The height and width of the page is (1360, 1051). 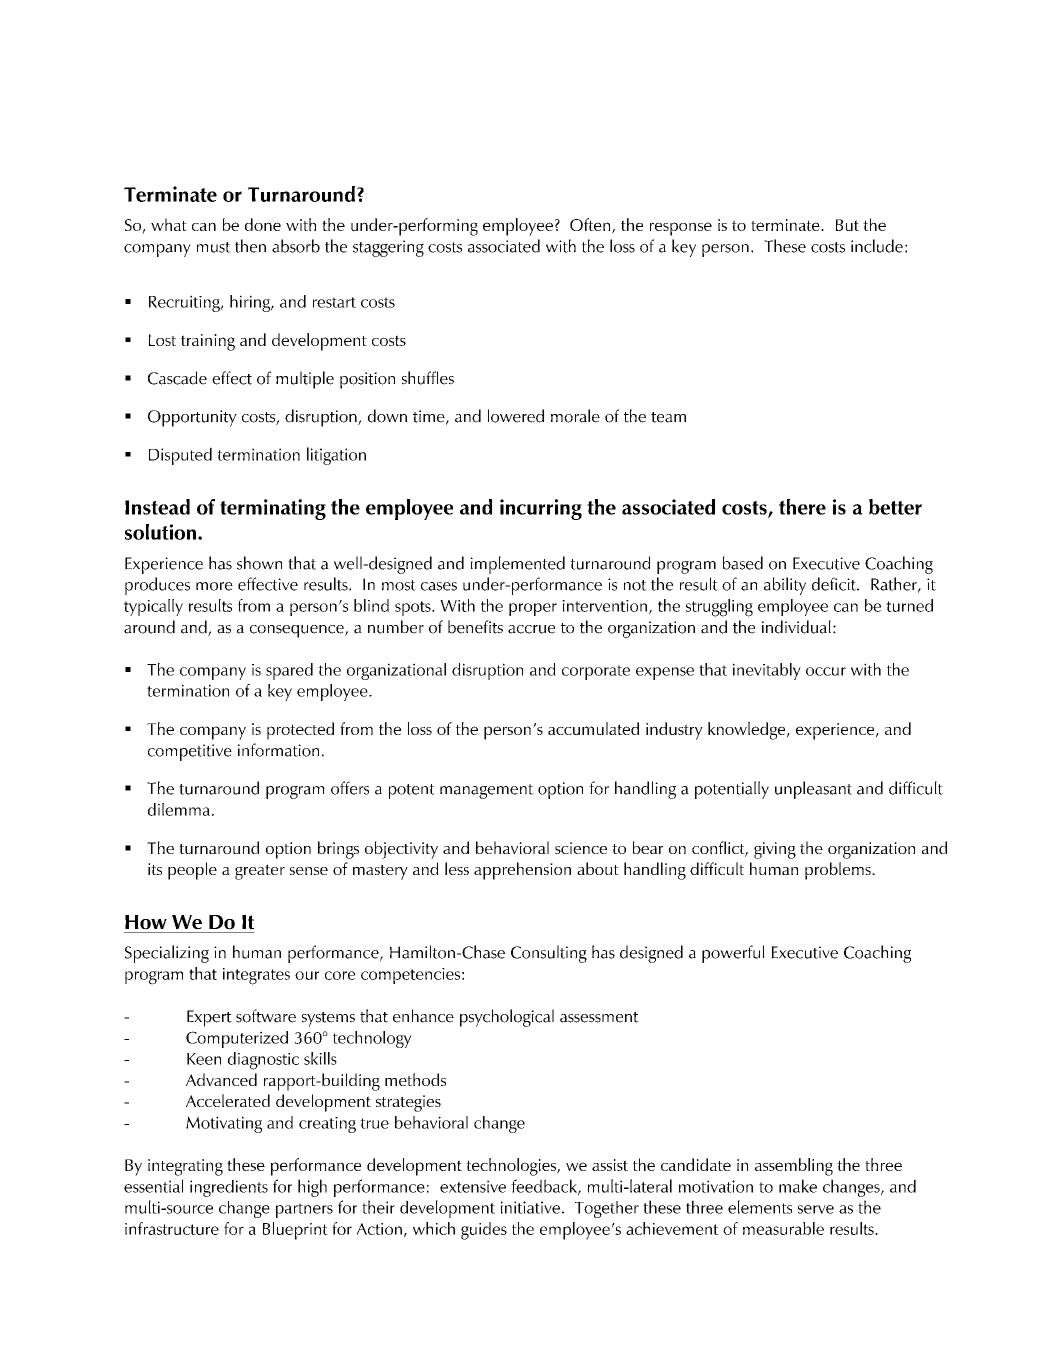 I want to click on ingredients, so click(x=229, y=1188).
